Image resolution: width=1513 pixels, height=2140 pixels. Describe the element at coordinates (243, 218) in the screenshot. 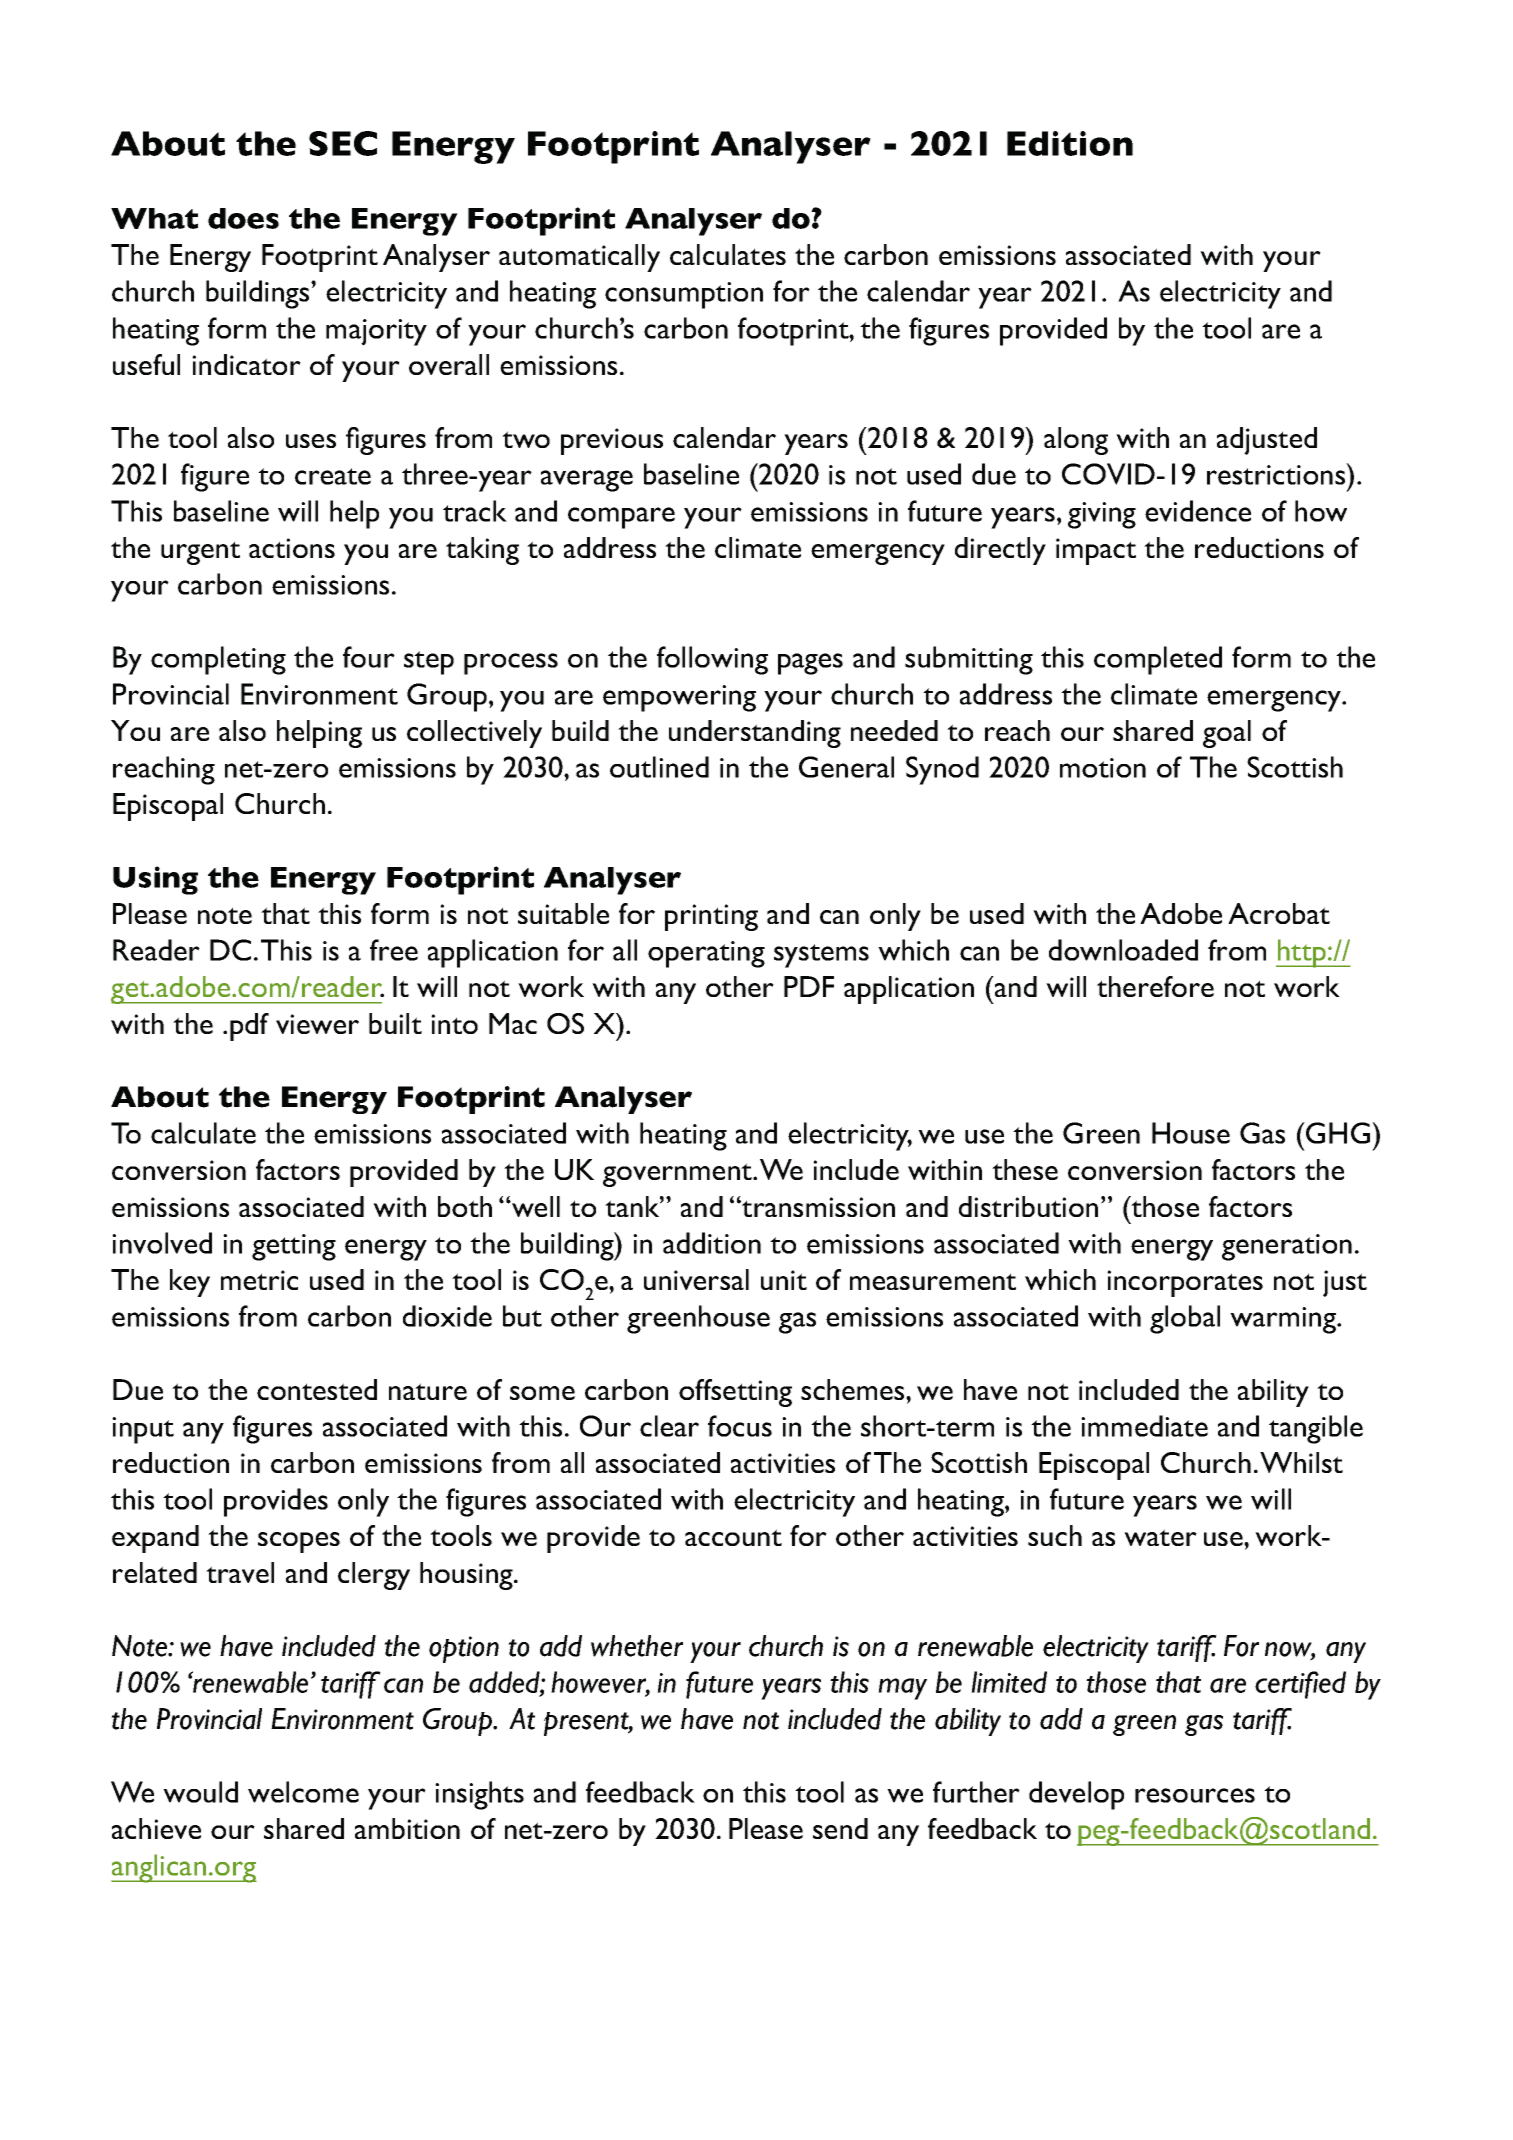

I see `does` at that location.
